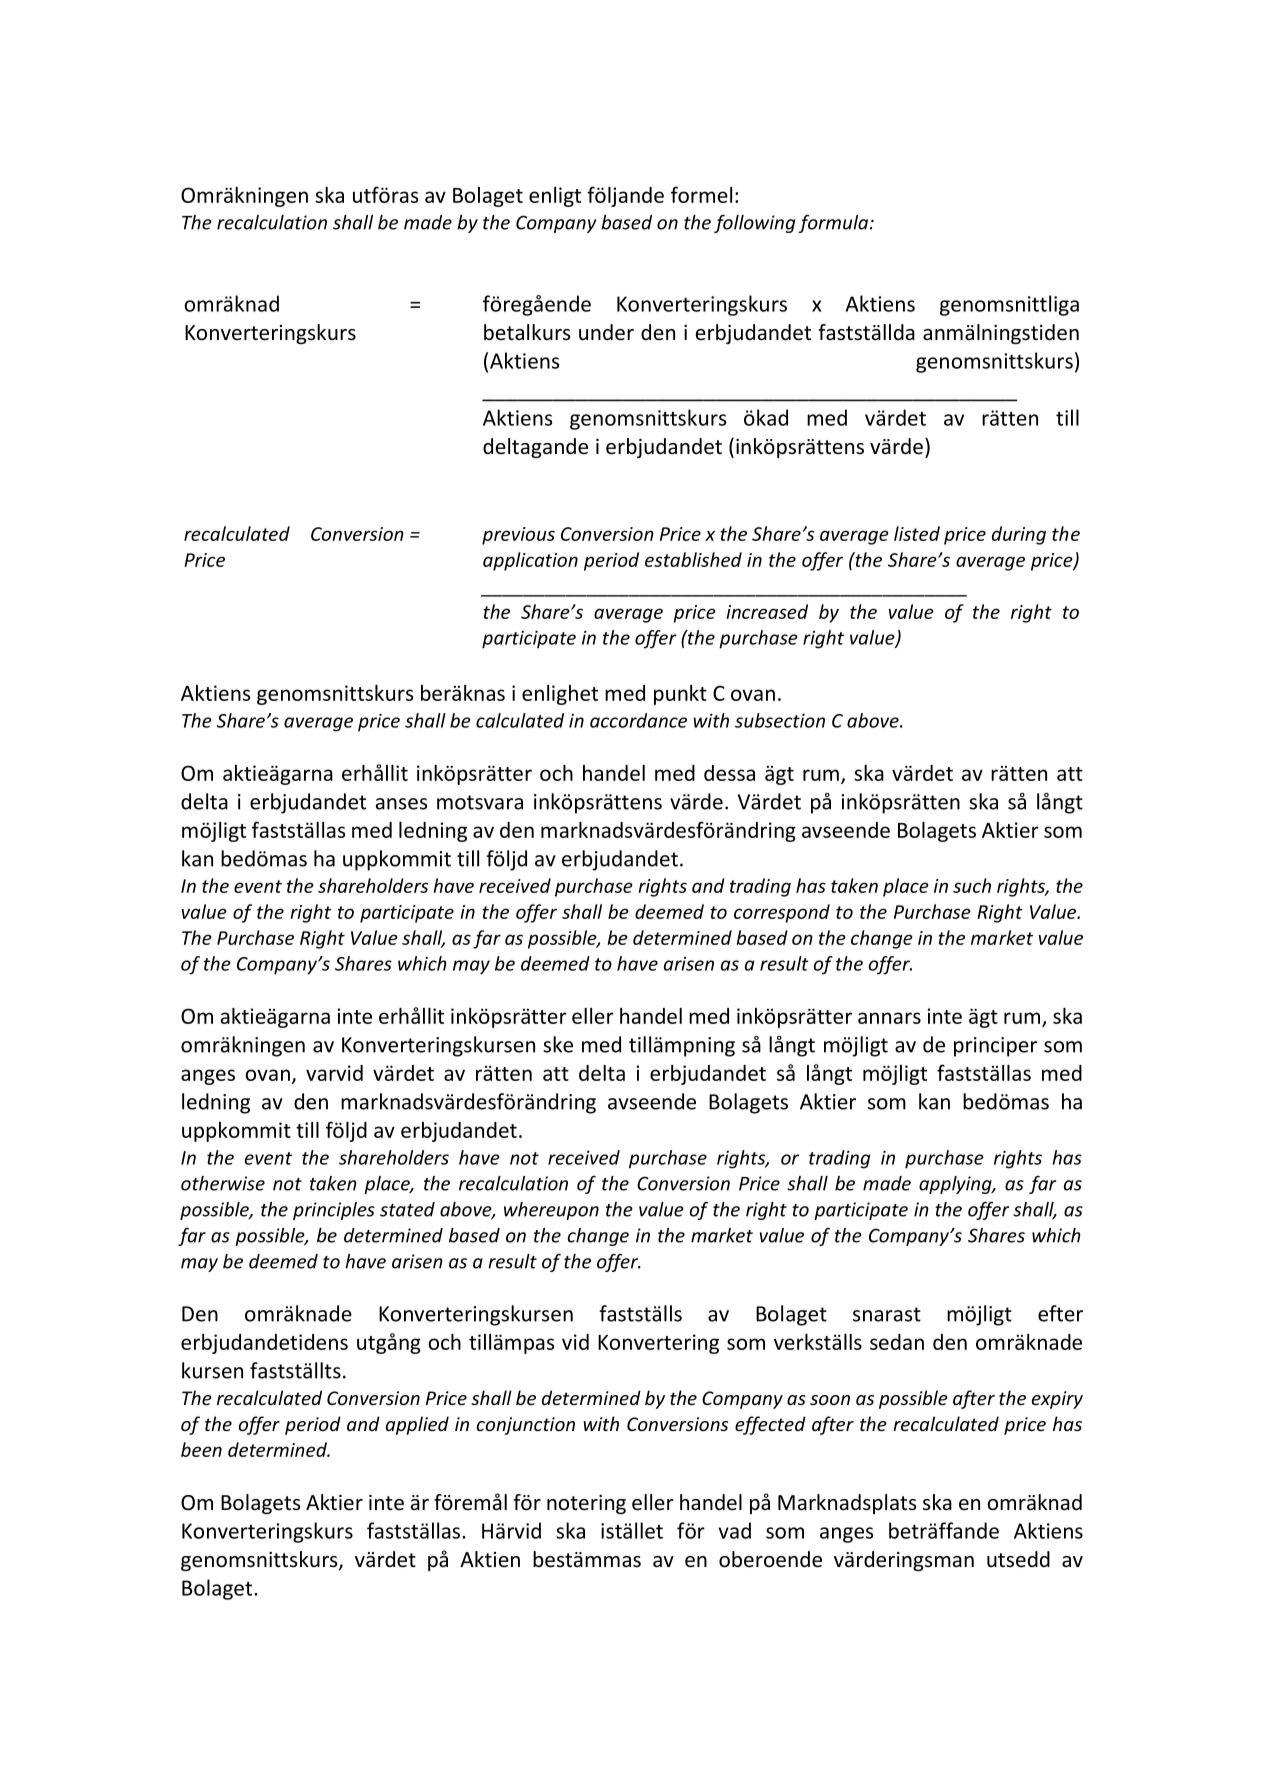  What do you see at coordinates (917, 533) in the screenshot?
I see `listed` at bounding box center [917, 533].
